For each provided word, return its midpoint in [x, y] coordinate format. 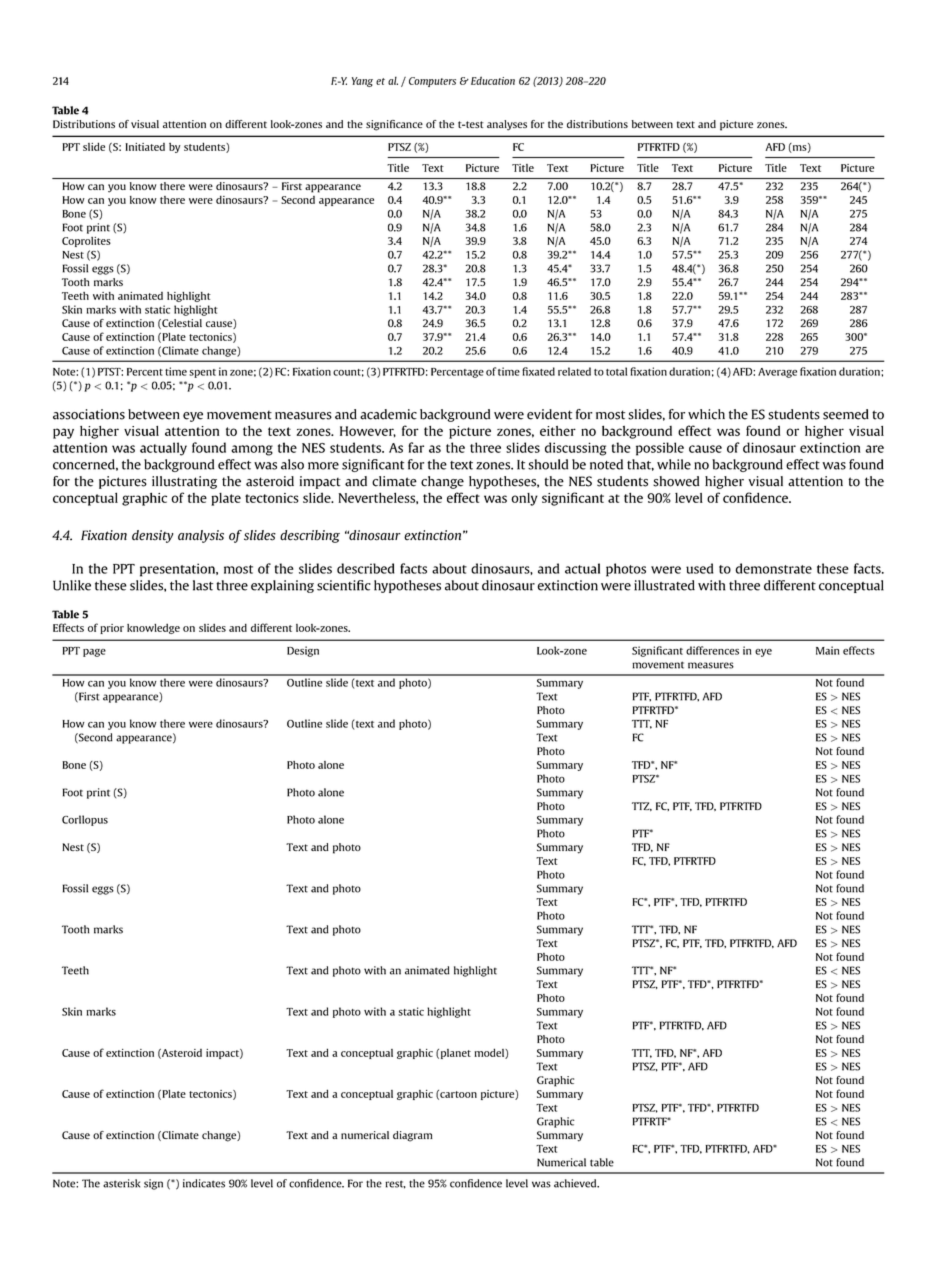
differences [712, 650]
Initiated [145, 147]
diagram [412, 1136]
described [365, 568]
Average [777, 373]
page [94, 653]
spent [202, 373]
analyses [507, 125]
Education [493, 80]
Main [827, 650]
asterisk [121, 1183]
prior [112, 629]
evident [549, 414]
